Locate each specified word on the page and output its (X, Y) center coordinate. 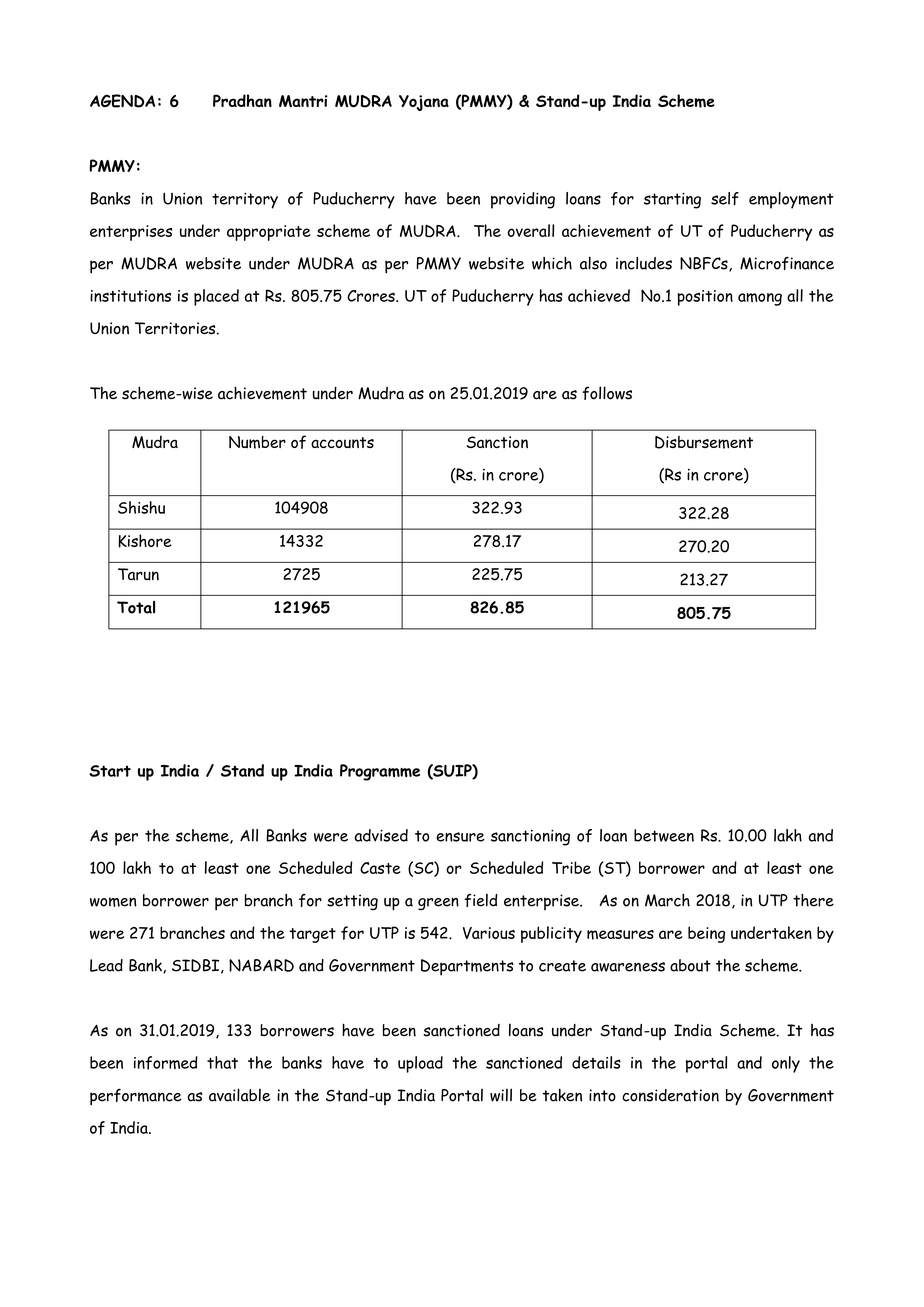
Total (136, 607)
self (725, 199)
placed (216, 297)
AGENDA (122, 101)
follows (607, 393)
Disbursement (704, 442)
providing (523, 200)
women (113, 902)
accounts (342, 442)
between (664, 835)
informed (166, 1063)
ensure (460, 837)
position (705, 298)
